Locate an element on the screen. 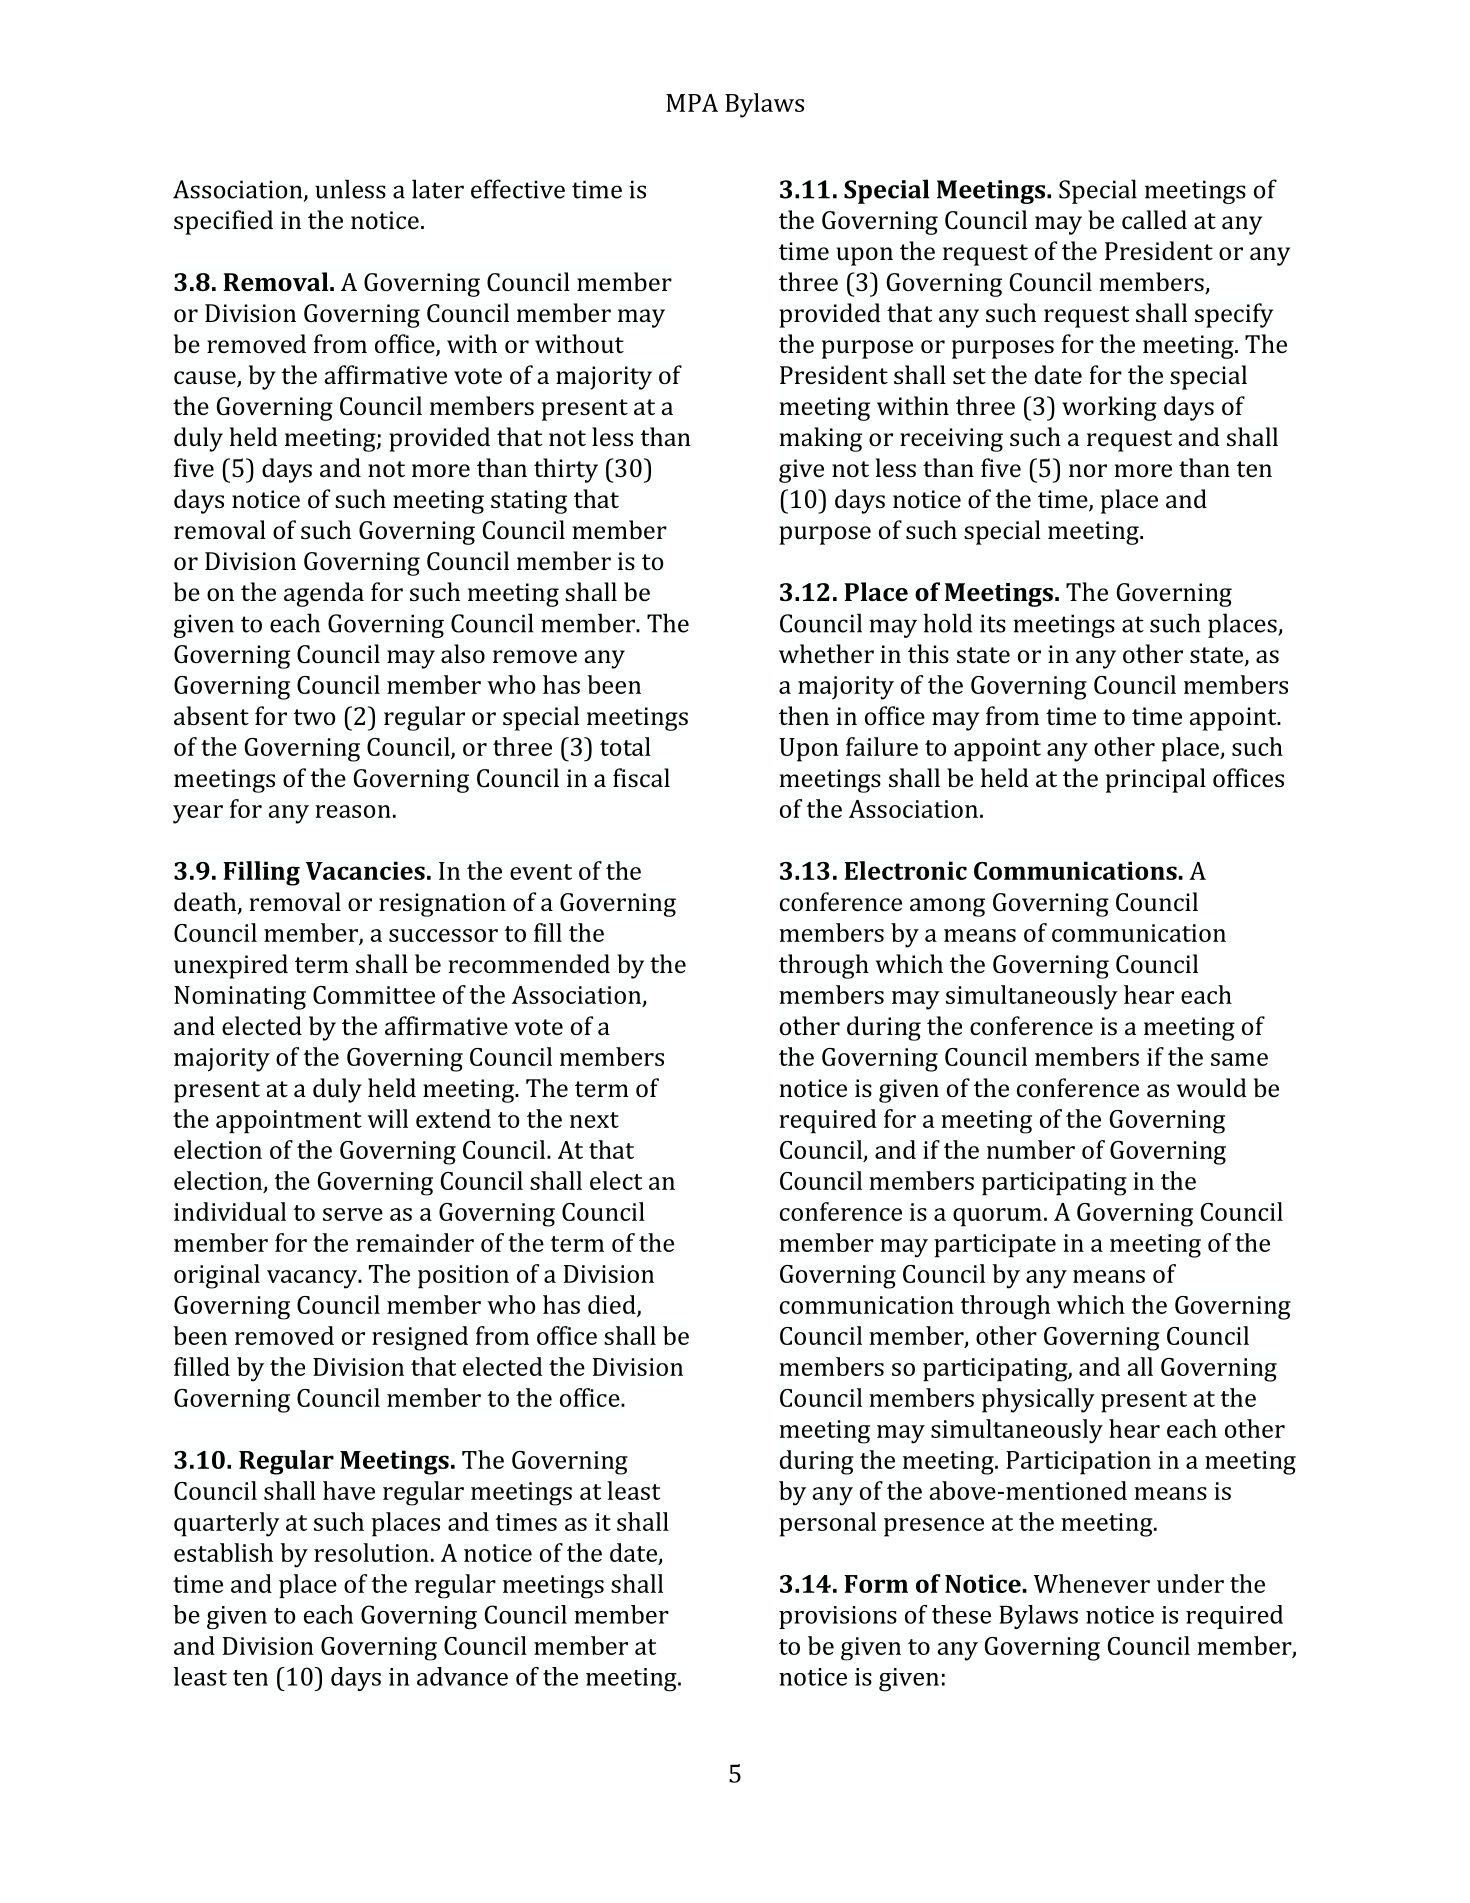 Image resolution: width=1470 pixels, height=1903 pixels. whether is located at coordinates (826, 653).
